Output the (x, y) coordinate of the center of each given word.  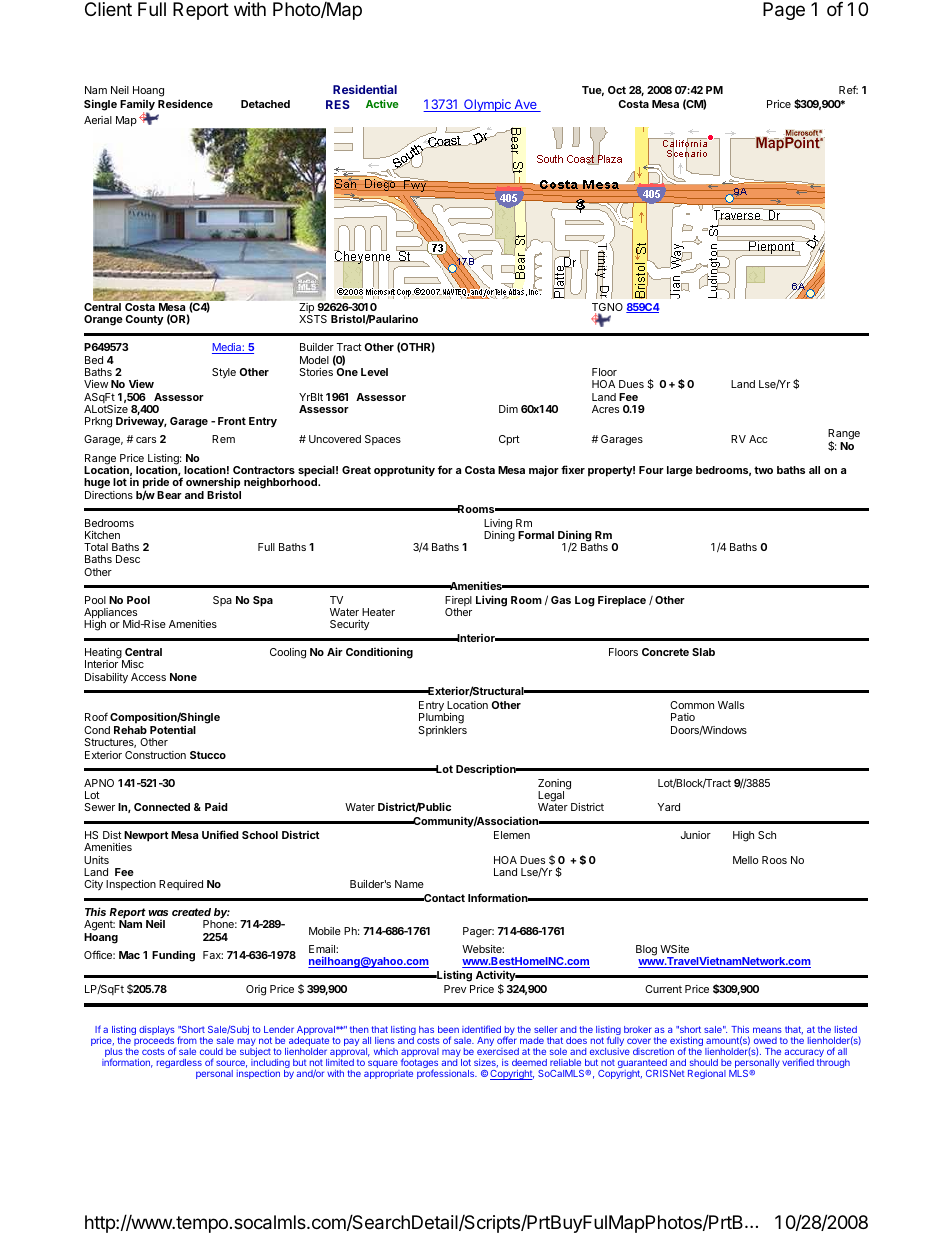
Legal (551, 797)
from (187, 1040)
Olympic (487, 105)
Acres (605, 409)
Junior (696, 835)
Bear (169, 495)
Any (485, 1041)
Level (374, 372)
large (680, 471)
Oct (617, 90)
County (145, 320)
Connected (162, 807)
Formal (536, 535)
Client (108, 9)
